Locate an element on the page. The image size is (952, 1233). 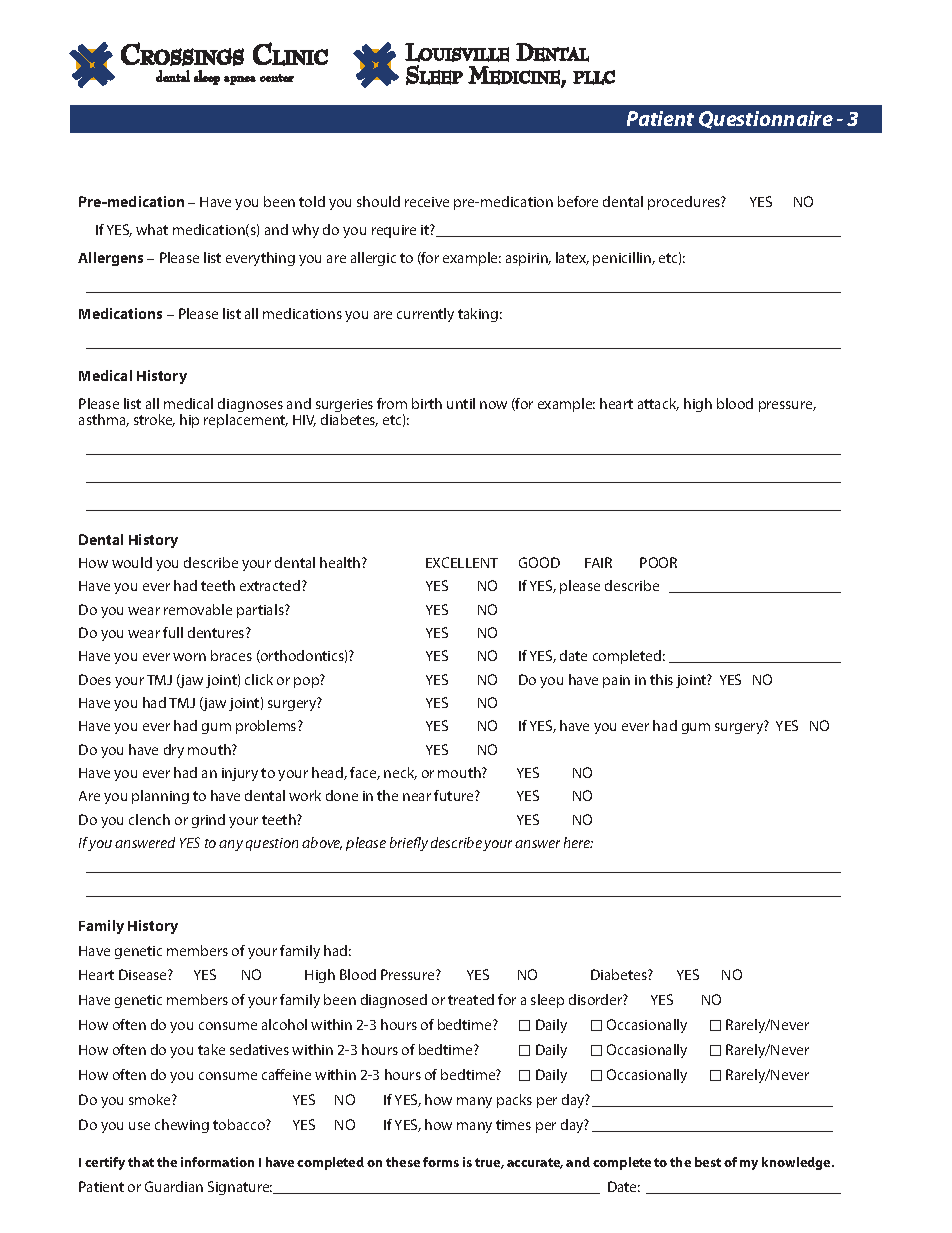
information is located at coordinates (217, 1162).
